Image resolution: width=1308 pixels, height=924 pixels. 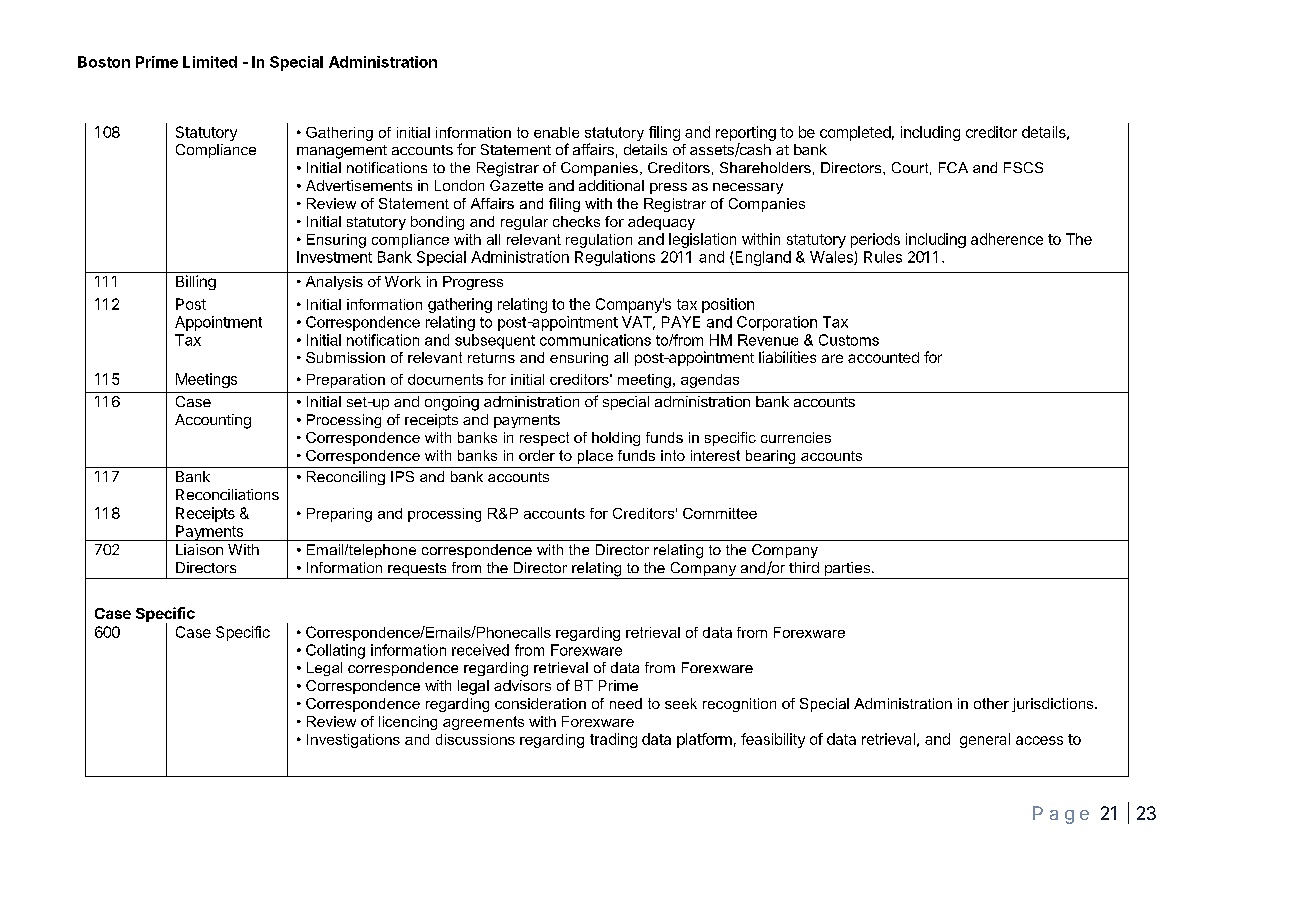 I want to click on enable, so click(x=556, y=132).
